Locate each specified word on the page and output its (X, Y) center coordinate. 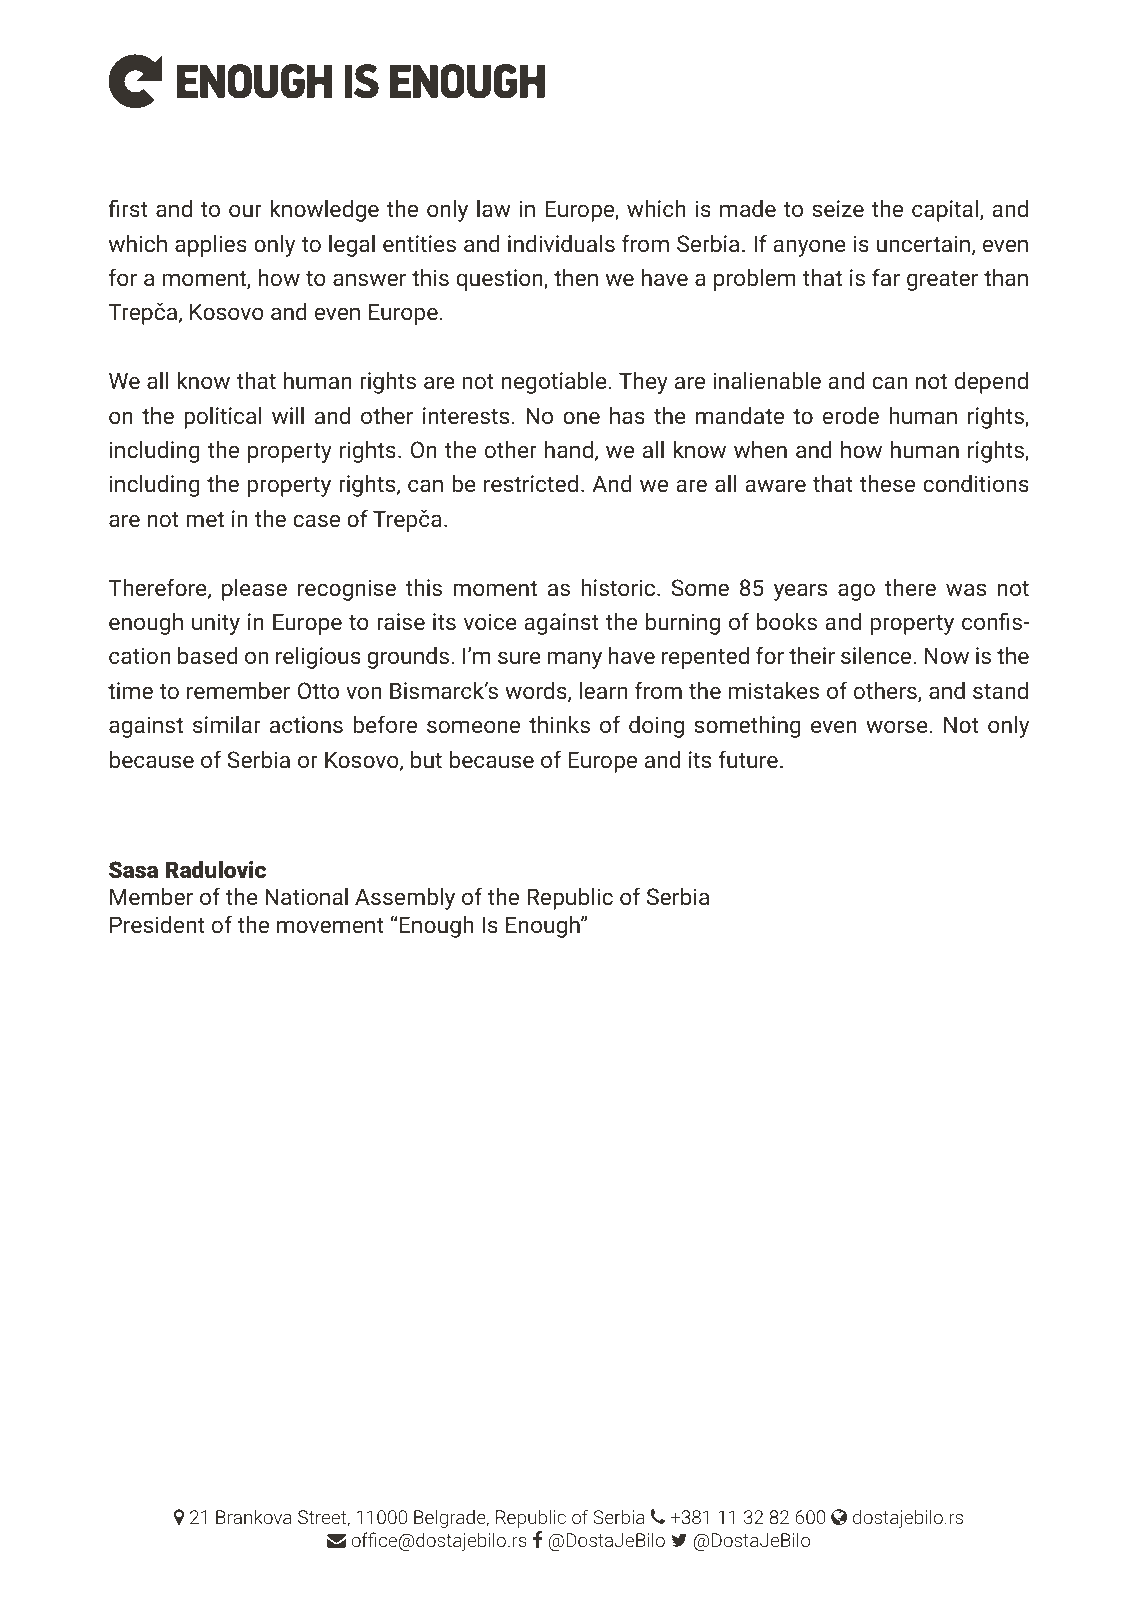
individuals (561, 243)
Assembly (405, 899)
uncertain (923, 243)
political (223, 418)
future (748, 759)
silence (877, 655)
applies (211, 246)
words (537, 692)
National (306, 896)
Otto (318, 690)
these (887, 483)
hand (569, 449)
